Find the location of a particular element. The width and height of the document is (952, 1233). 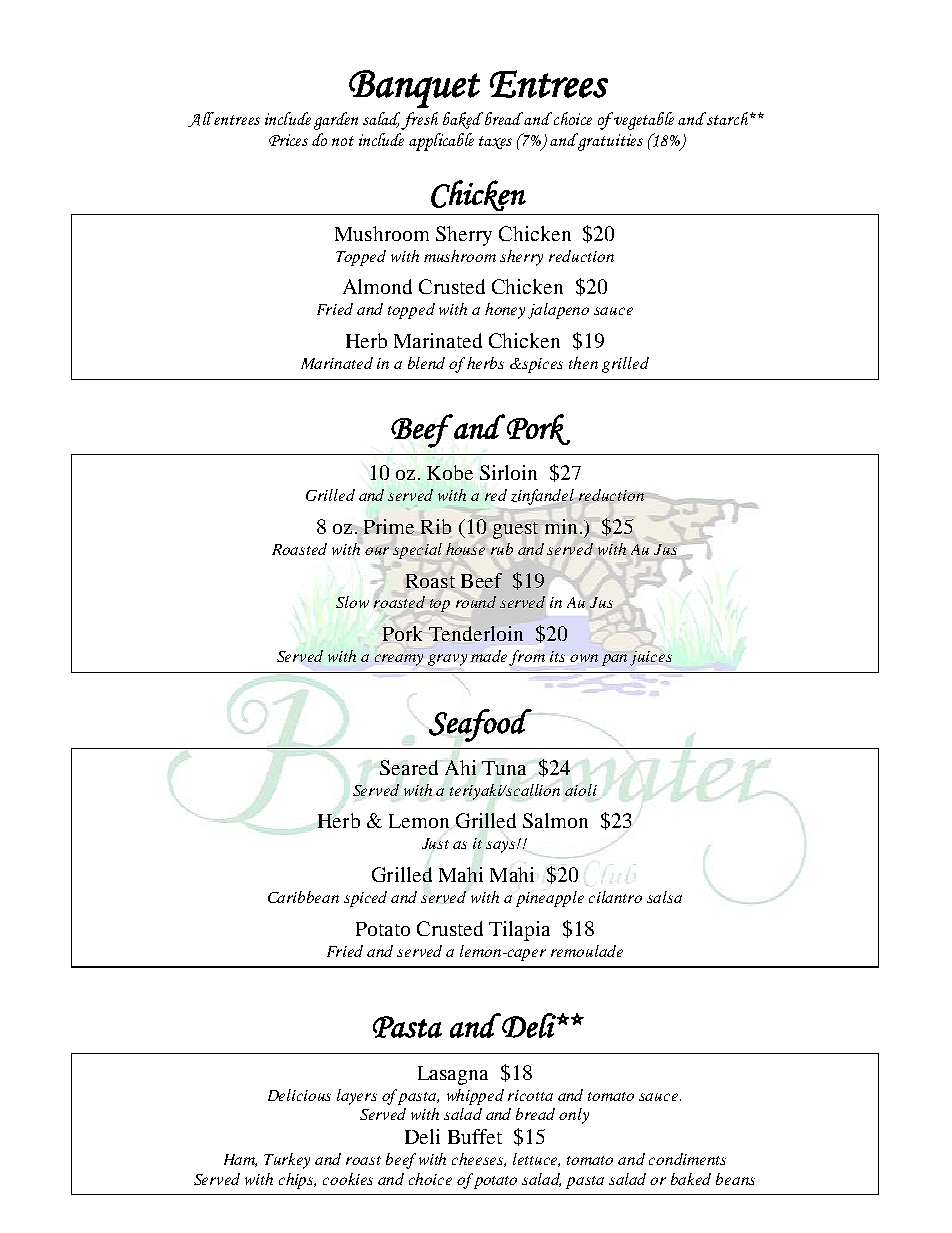

taxes is located at coordinates (495, 142).
